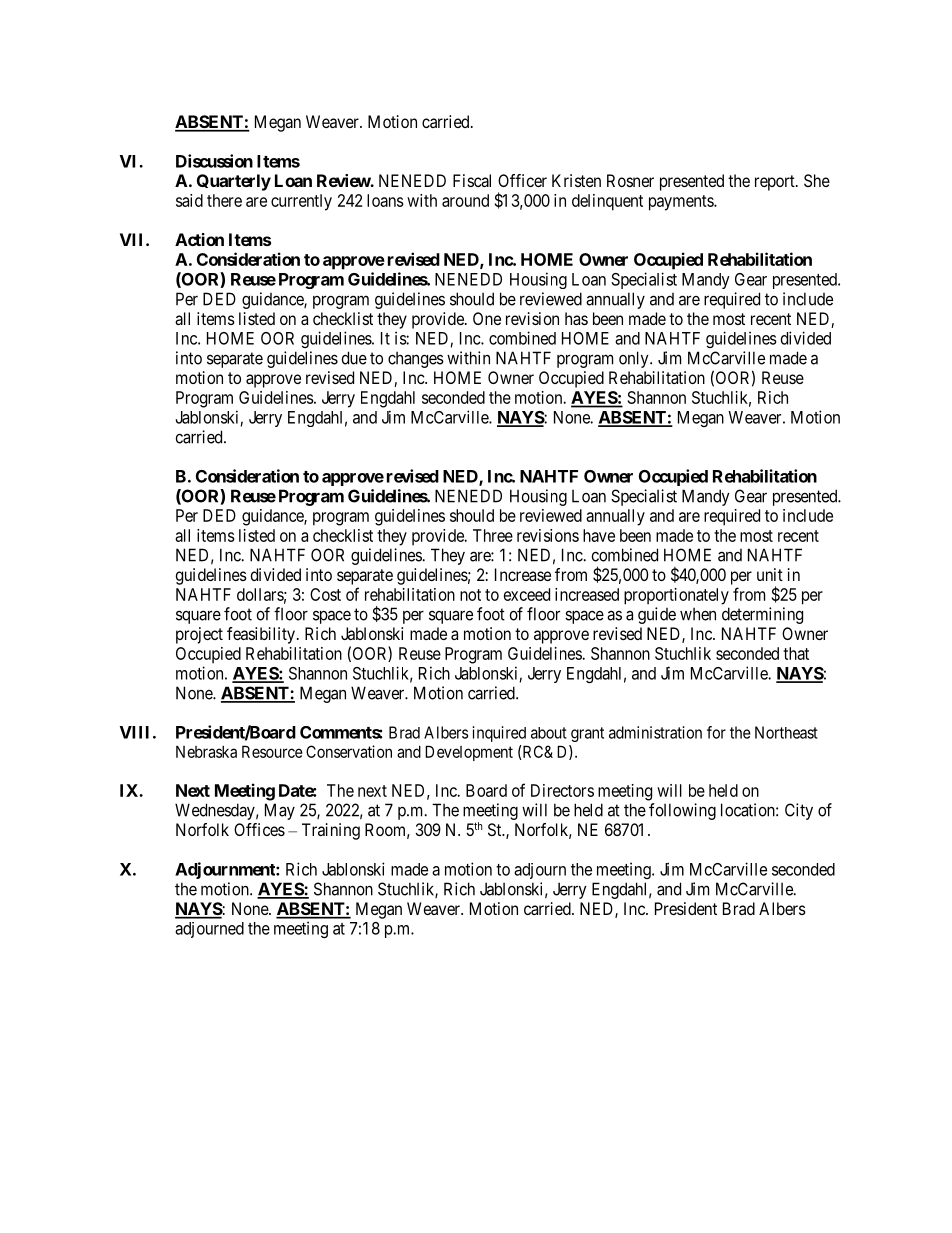 This image has width=952, height=1233. What do you see at coordinates (280, 811) in the image?
I see `May` at bounding box center [280, 811].
